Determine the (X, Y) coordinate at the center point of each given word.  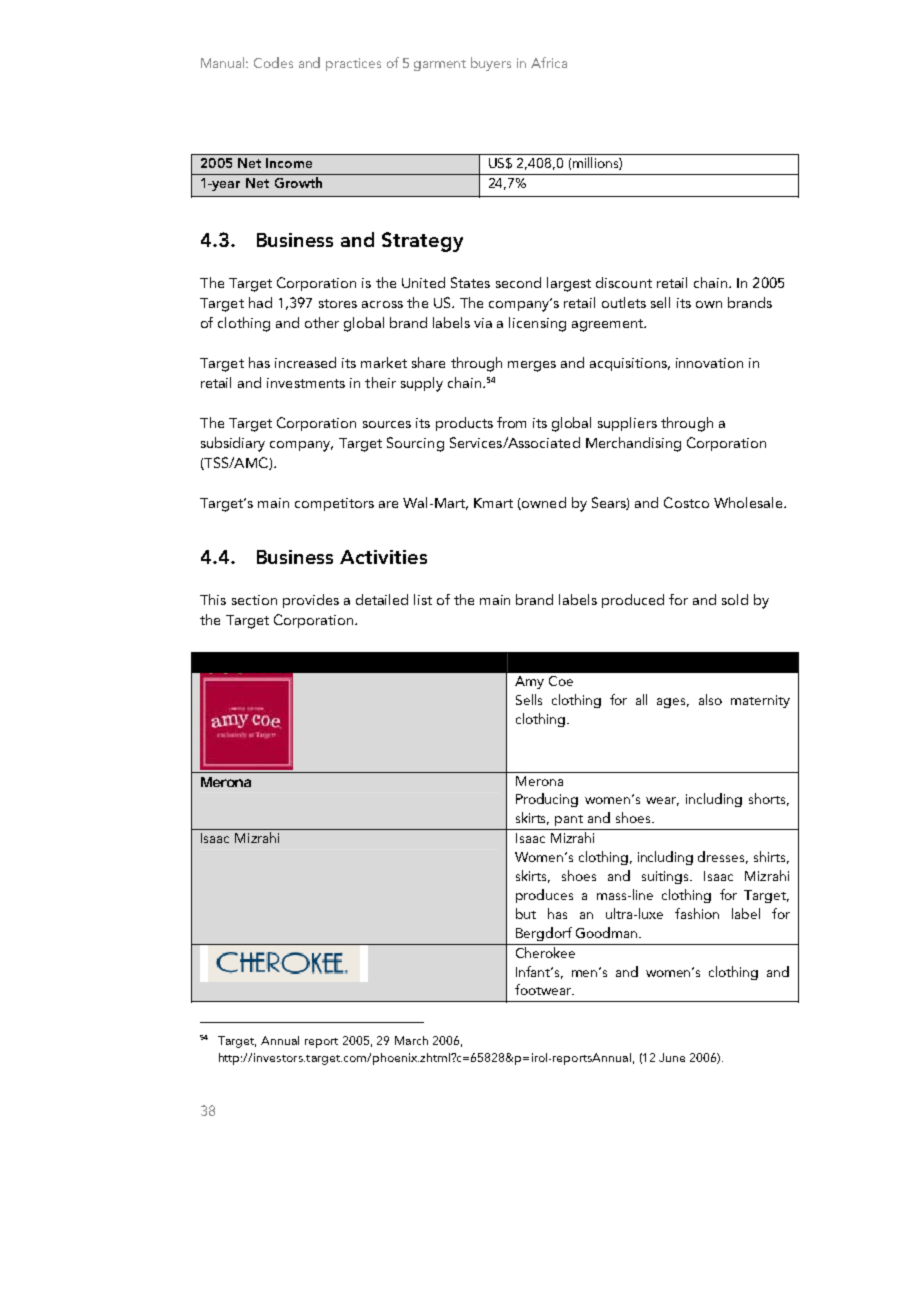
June (672, 1057)
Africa (549, 62)
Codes (273, 62)
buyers (491, 64)
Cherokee (545, 952)
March (411, 1040)
